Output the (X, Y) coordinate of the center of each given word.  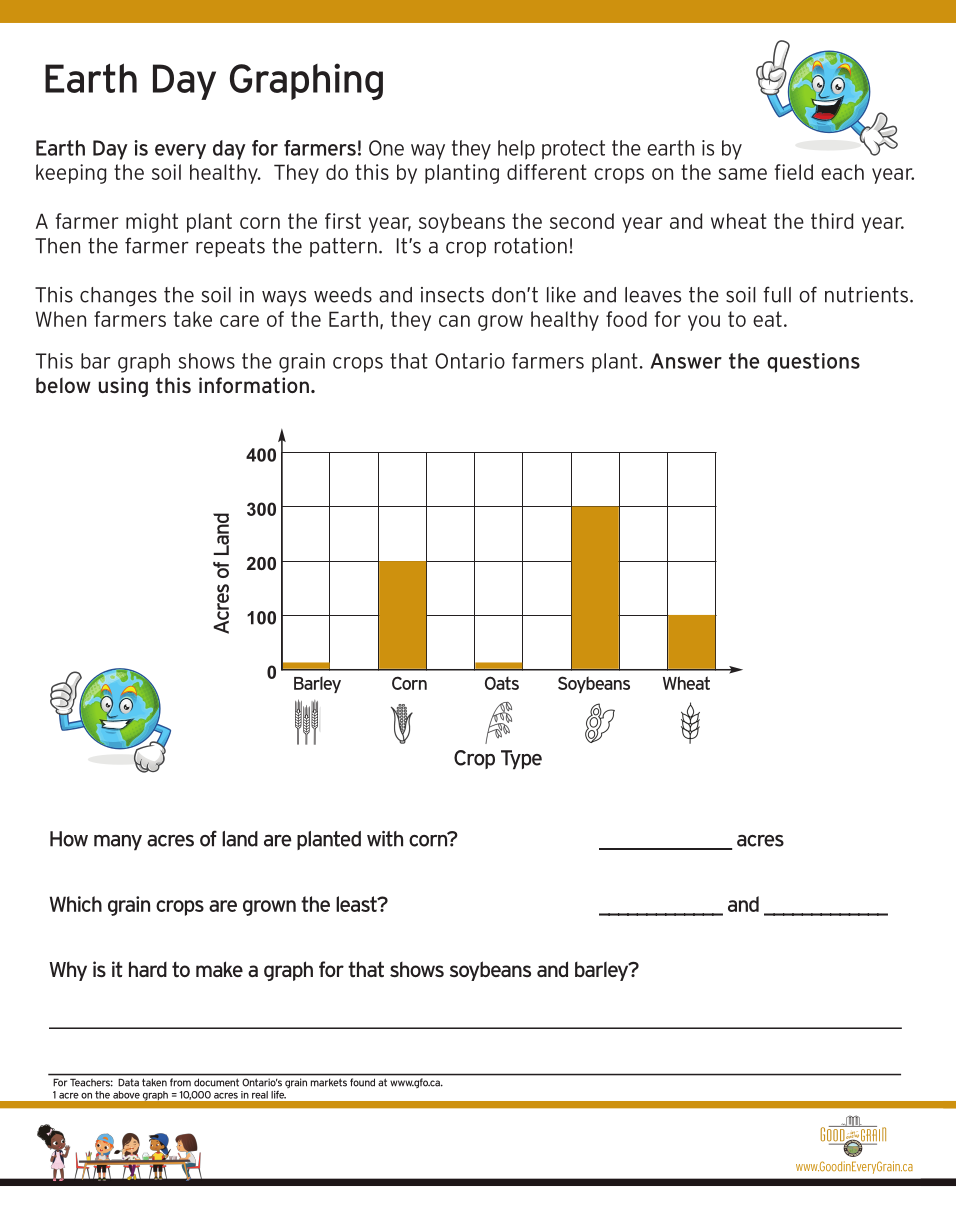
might (152, 223)
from (180, 1082)
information (254, 385)
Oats (502, 683)
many (118, 843)
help (516, 150)
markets (329, 1082)
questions (813, 363)
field (794, 172)
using (123, 387)
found (362, 1082)
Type (521, 760)
